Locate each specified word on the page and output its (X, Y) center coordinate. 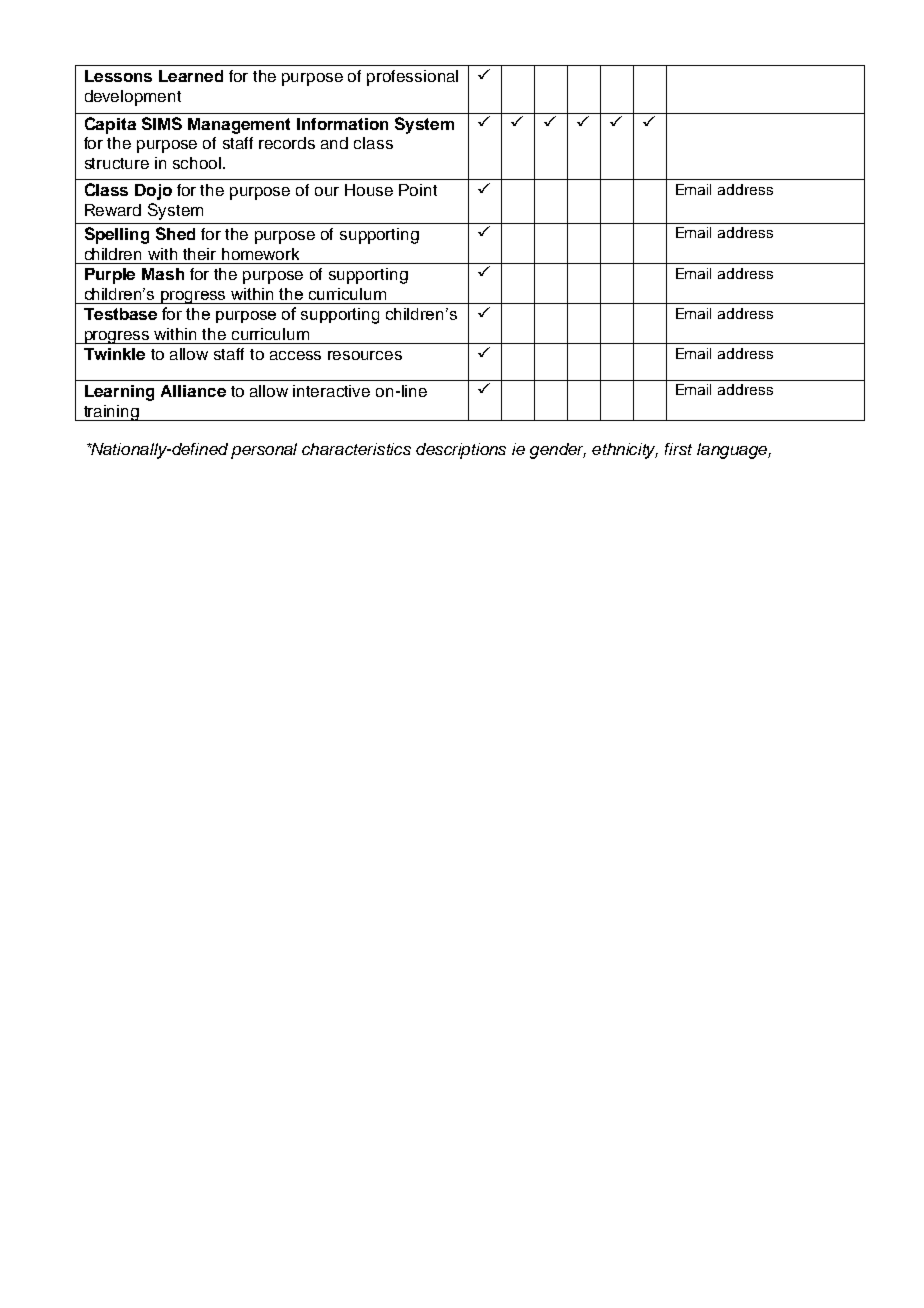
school (198, 163)
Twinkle (114, 354)
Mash (163, 274)
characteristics (356, 449)
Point (418, 190)
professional (412, 78)
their (199, 254)
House (369, 190)
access (295, 355)
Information (342, 124)
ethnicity (625, 451)
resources (365, 355)
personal (264, 451)
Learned (191, 76)
